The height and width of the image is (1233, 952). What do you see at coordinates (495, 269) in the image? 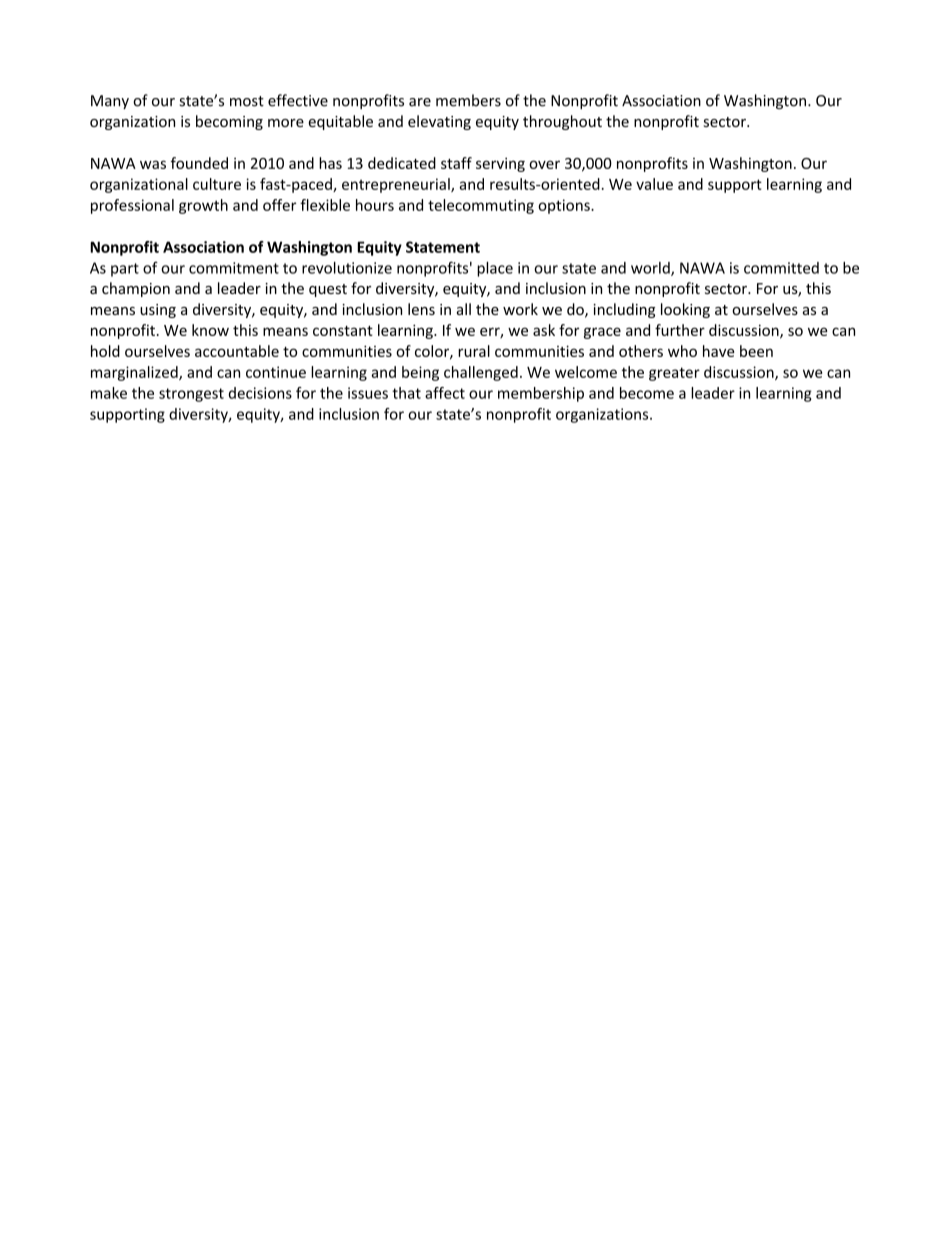
I see `place` at bounding box center [495, 269].
